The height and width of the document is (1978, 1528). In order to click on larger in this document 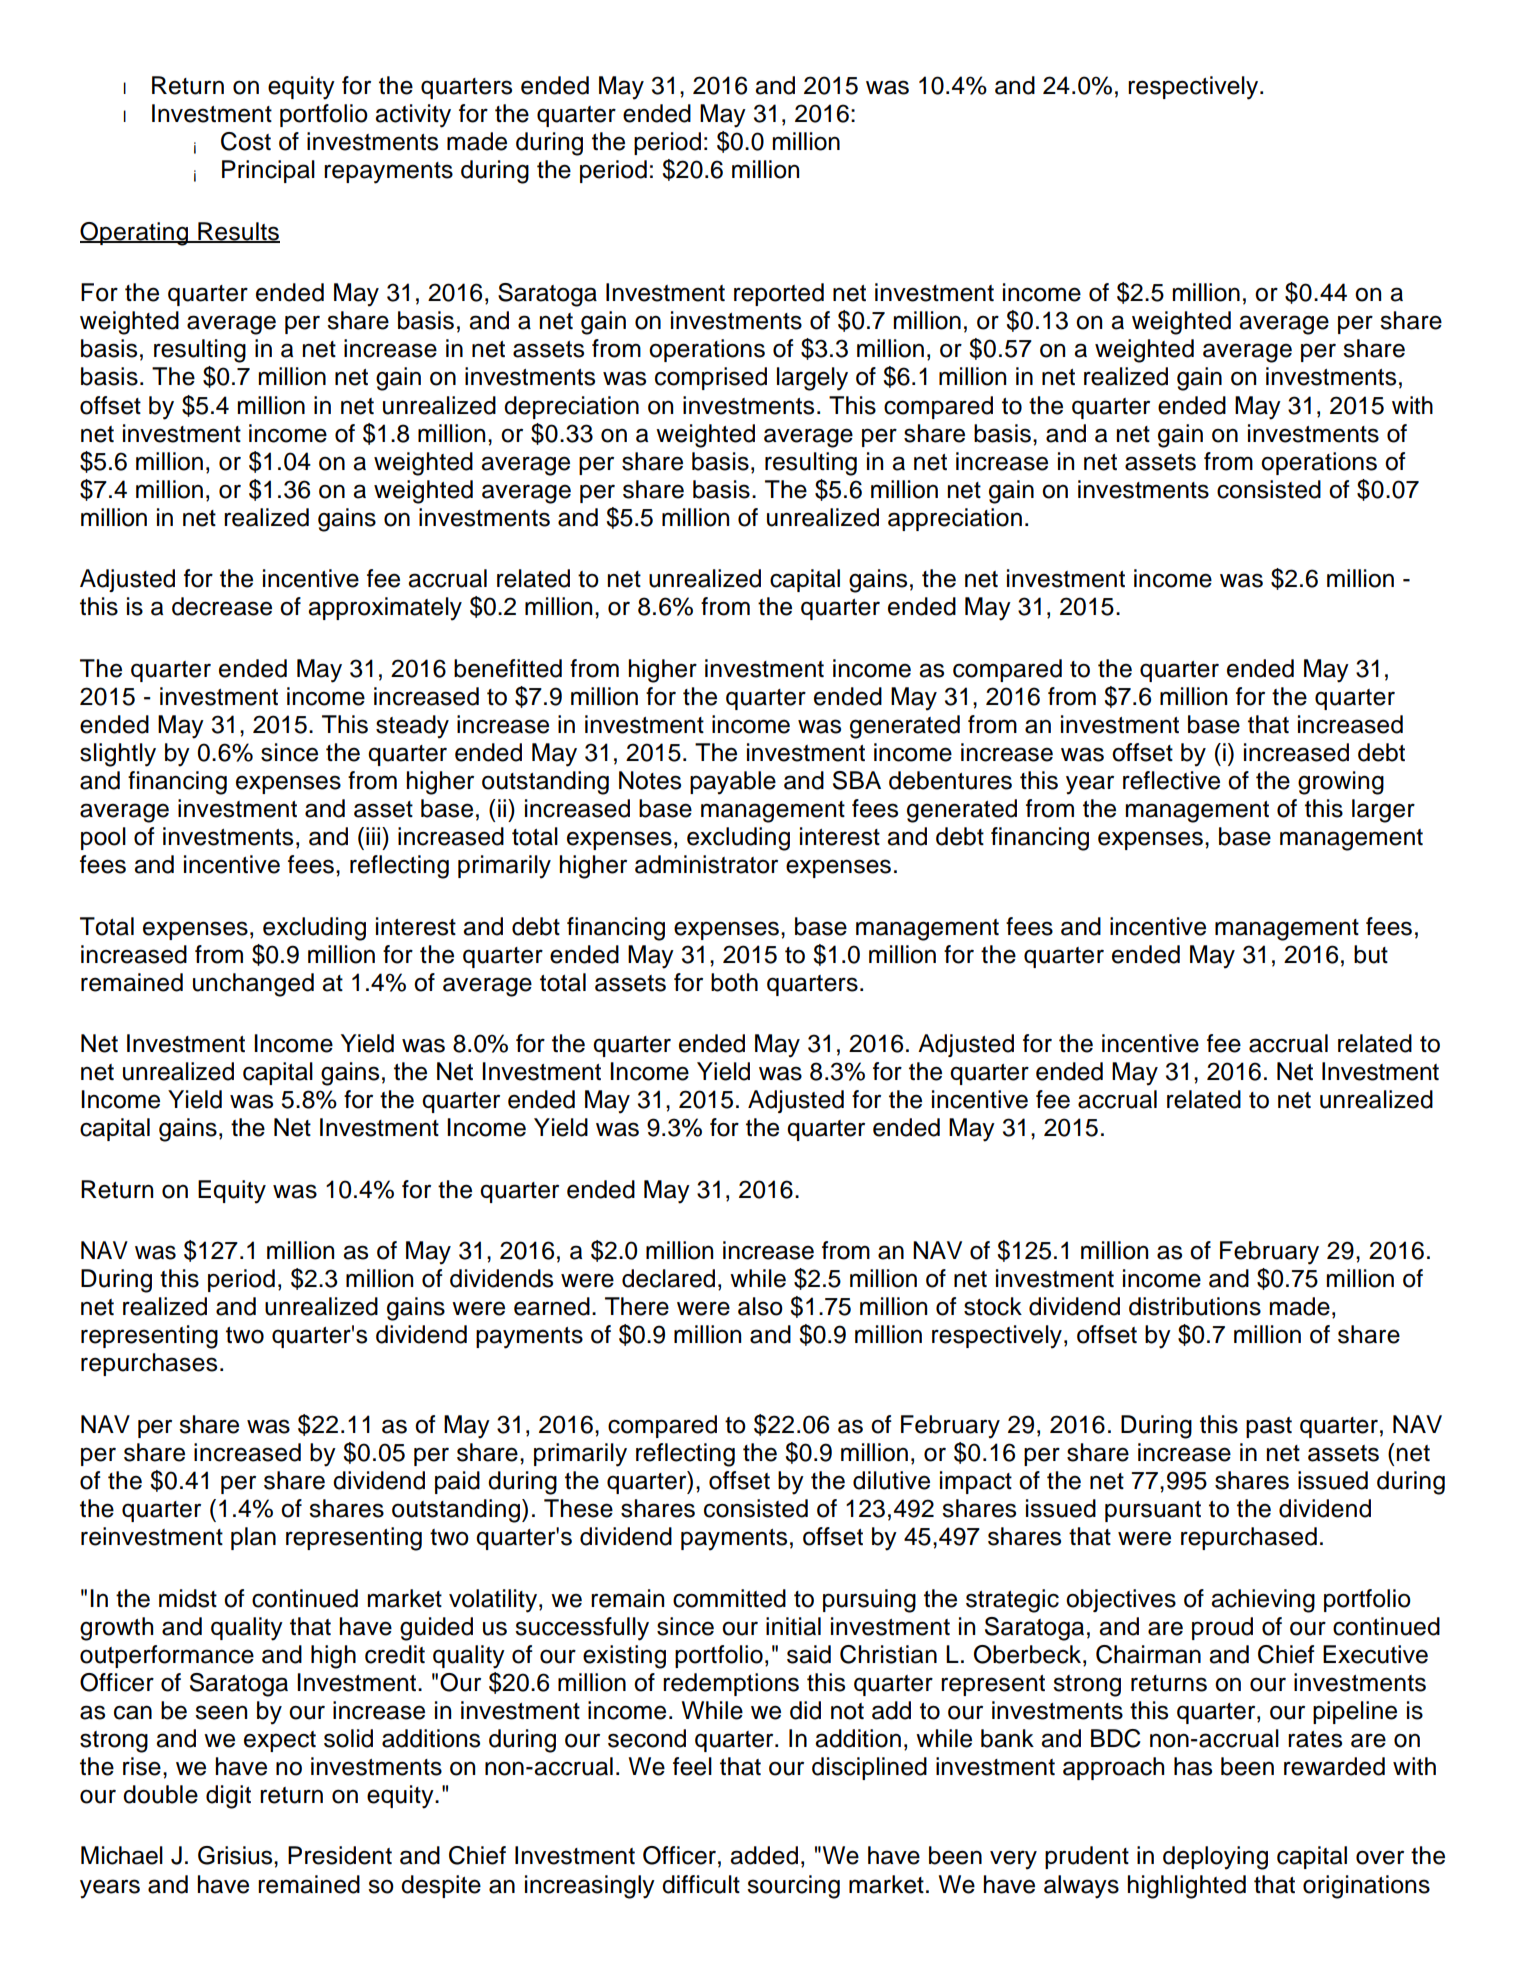, I will do `click(1383, 811)`.
